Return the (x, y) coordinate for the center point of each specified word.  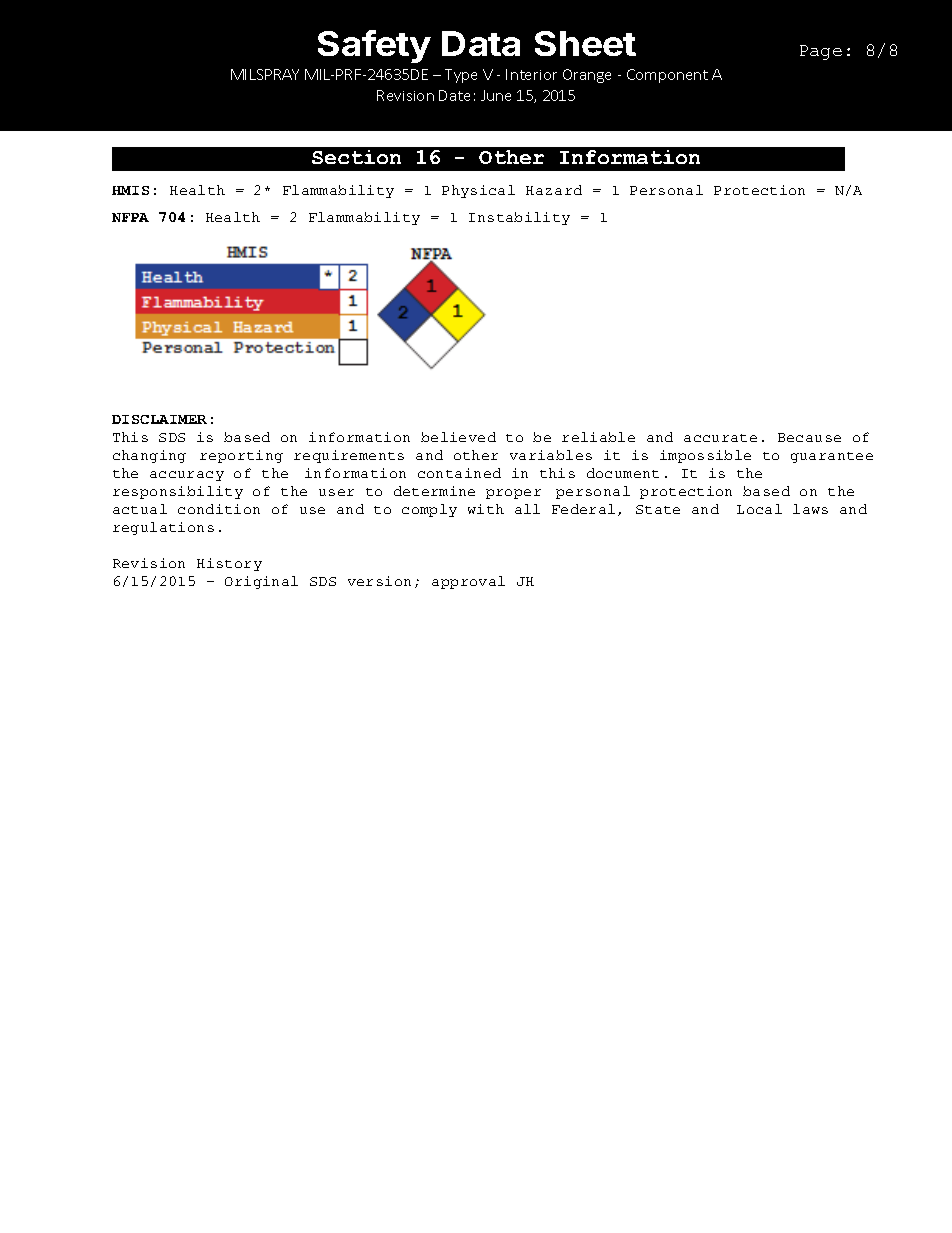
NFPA (130, 217)
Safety (374, 46)
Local (759, 509)
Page (821, 52)
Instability (519, 218)
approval (468, 582)
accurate (720, 438)
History (229, 564)
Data (481, 43)
